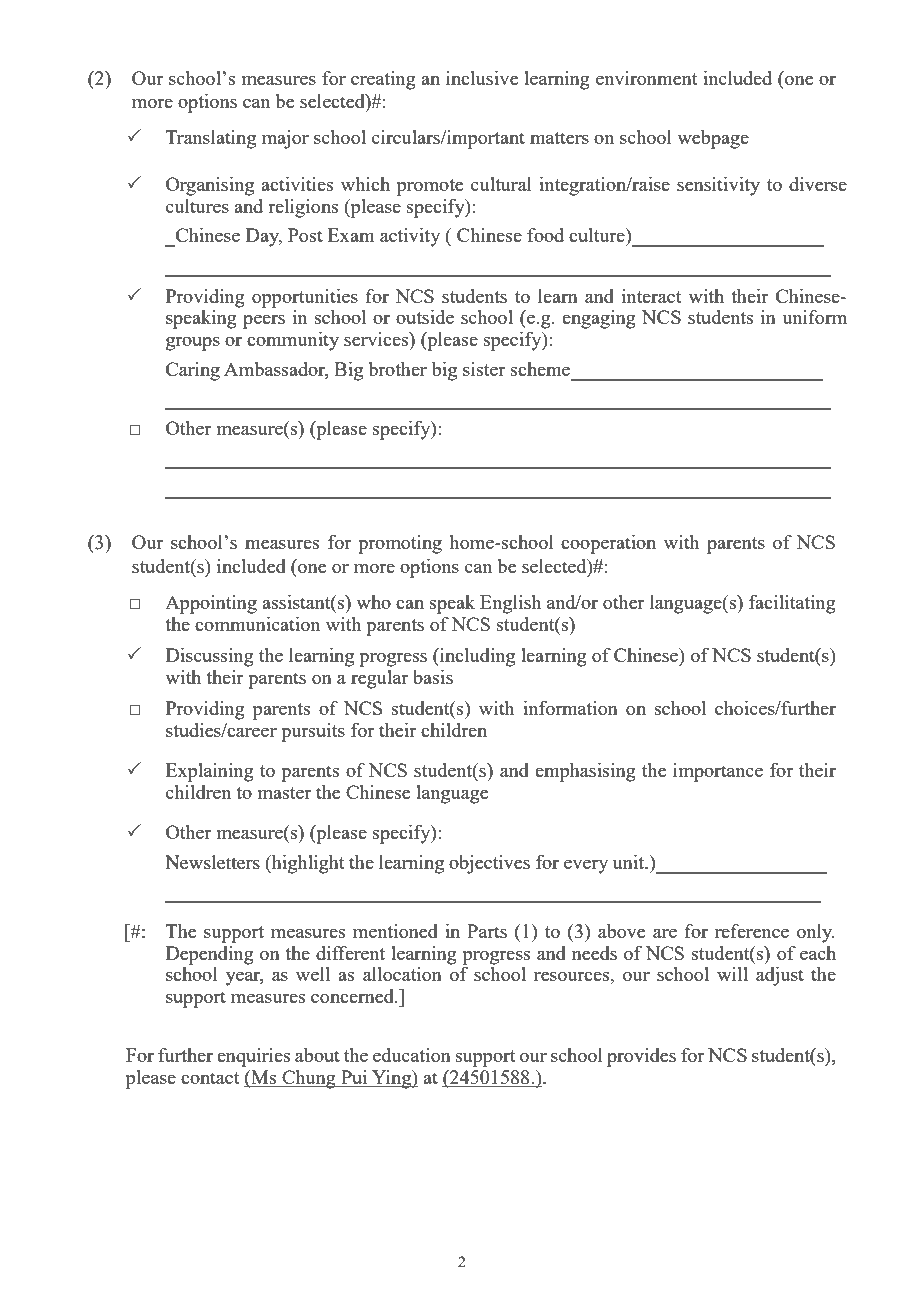 This screenshot has height=1308, width=924. What do you see at coordinates (713, 139) in the screenshot?
I see `webpage` at bounding box center [713, 139].
